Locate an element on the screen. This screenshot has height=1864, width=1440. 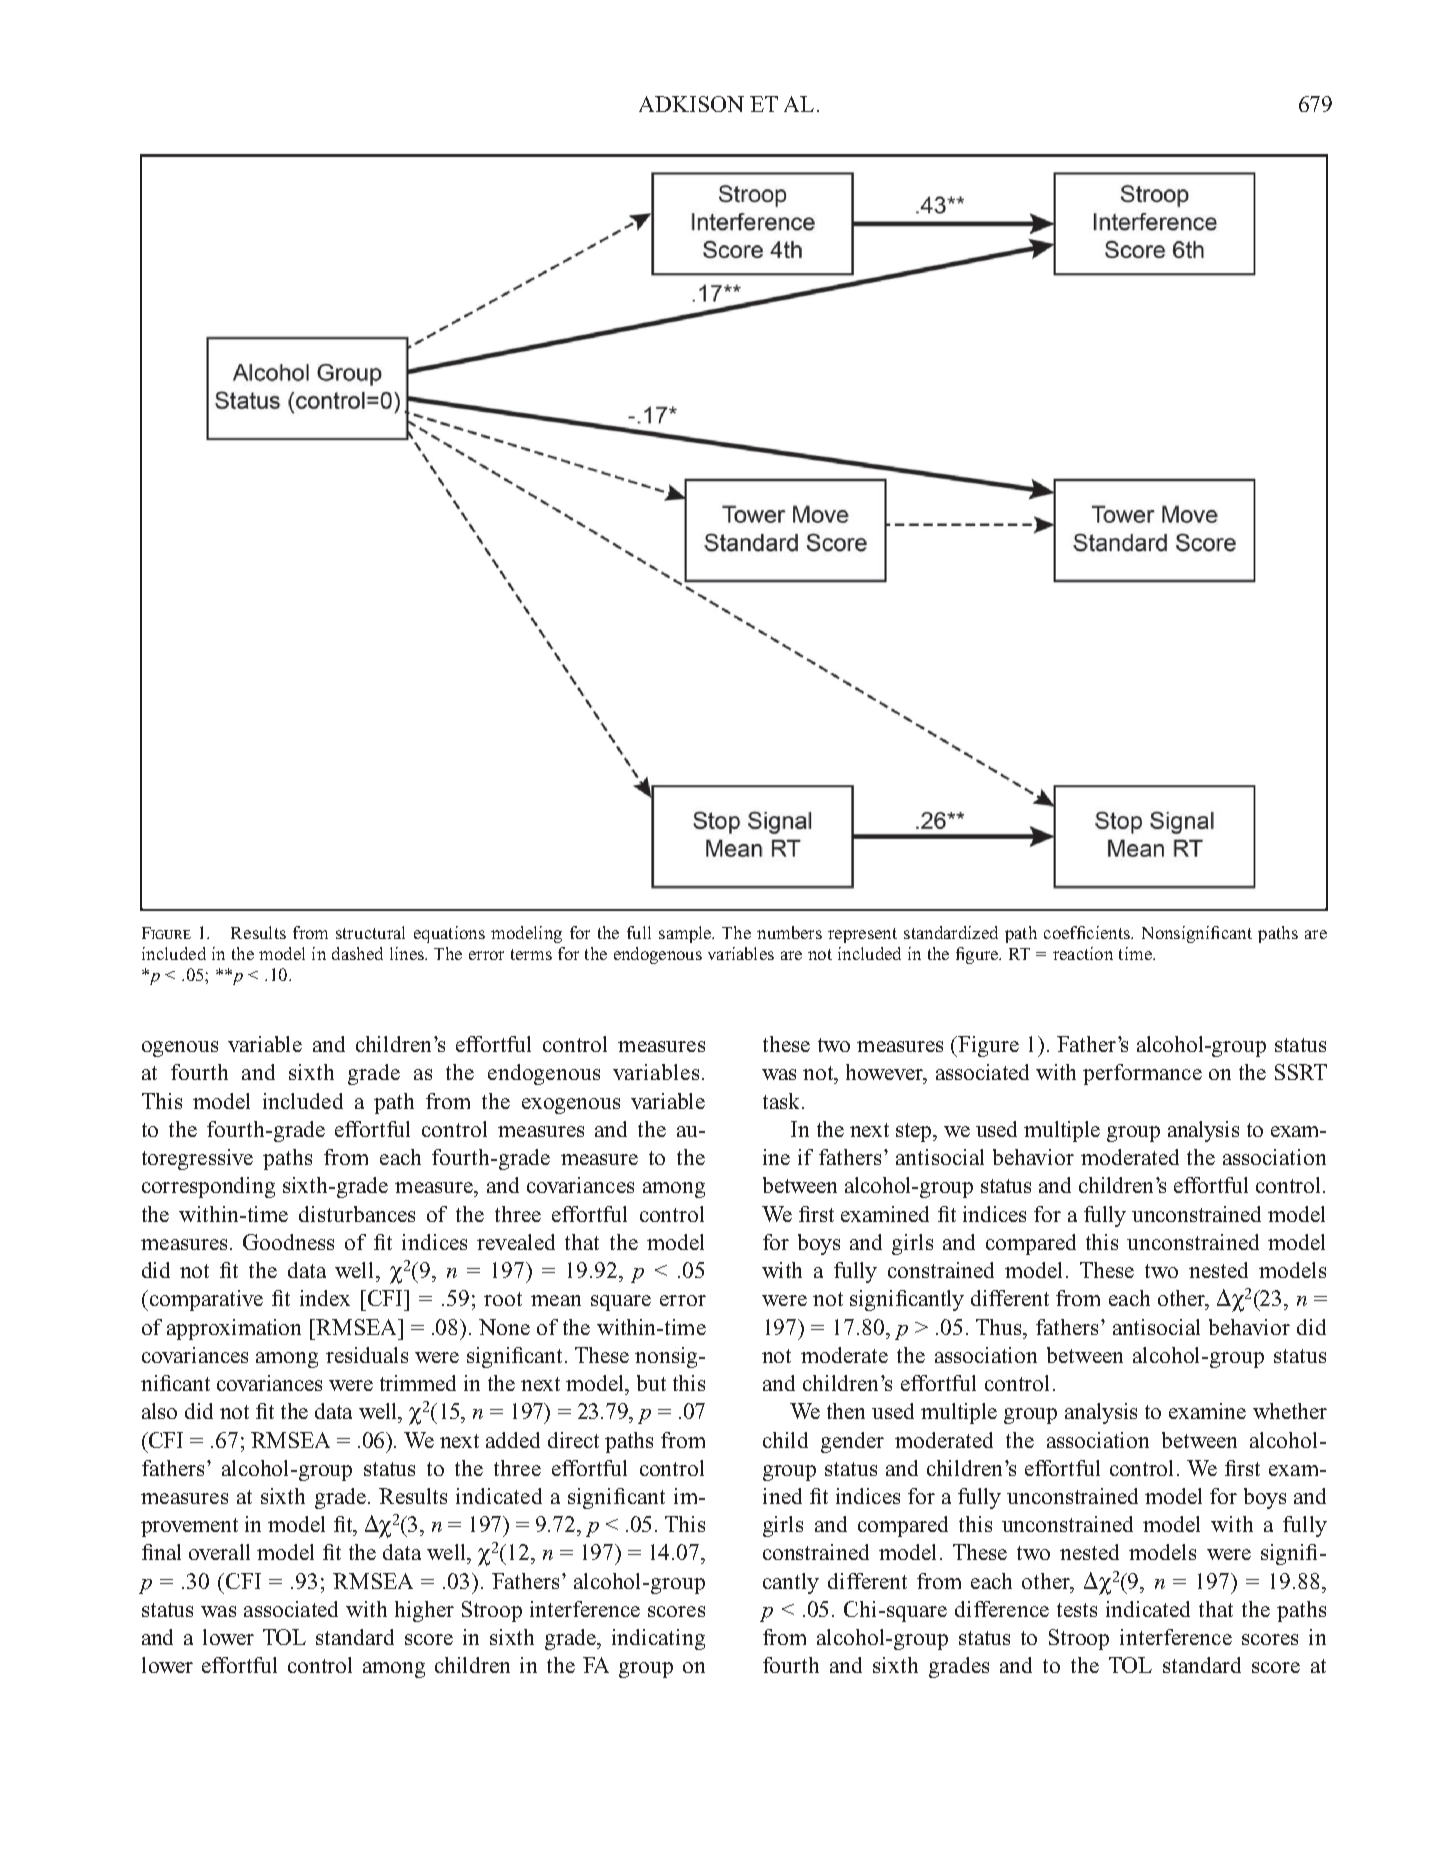
reaction is located at coordinates (1083, 953).
